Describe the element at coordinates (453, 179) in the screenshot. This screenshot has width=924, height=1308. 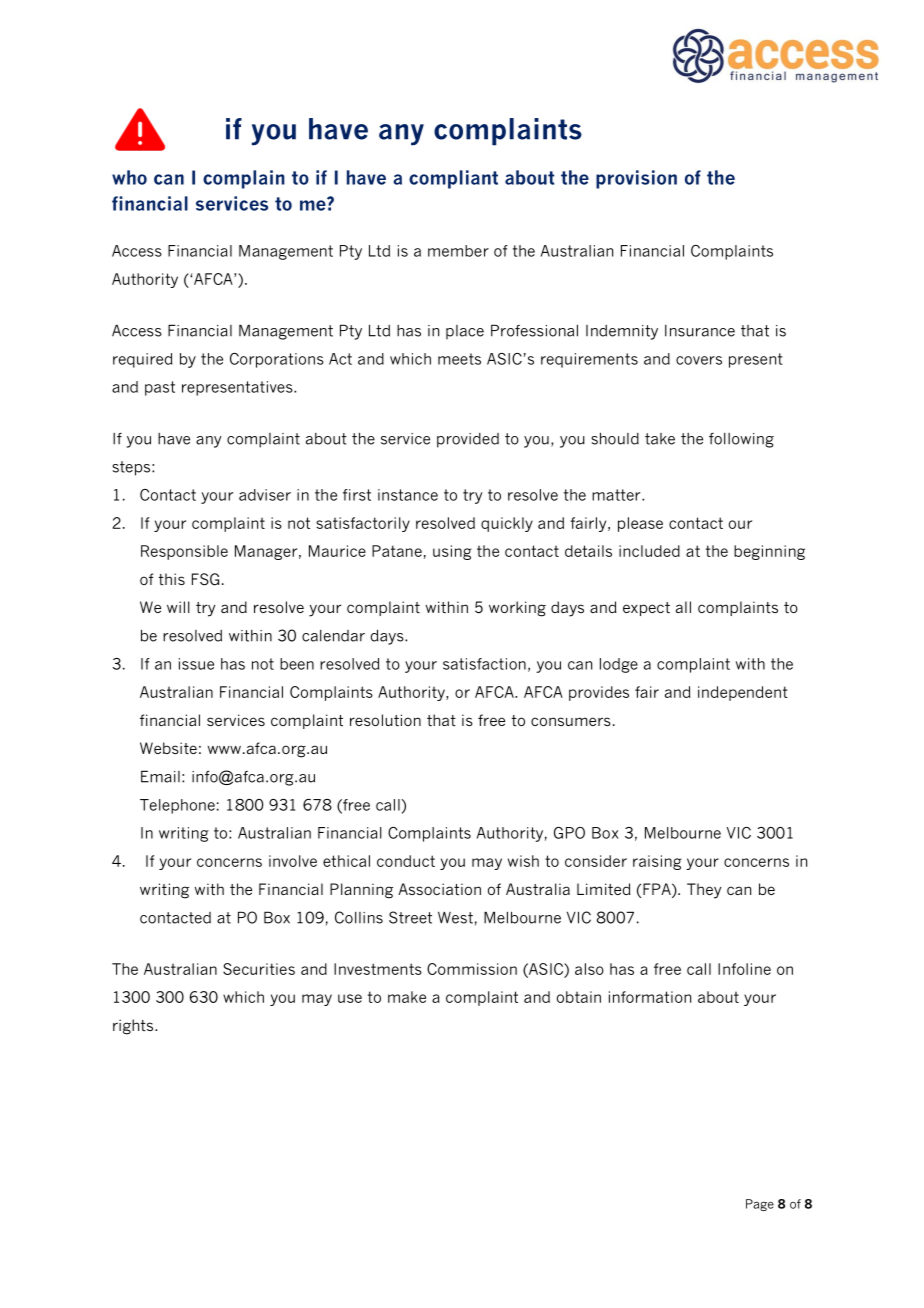
I see `compliant` at that location.
